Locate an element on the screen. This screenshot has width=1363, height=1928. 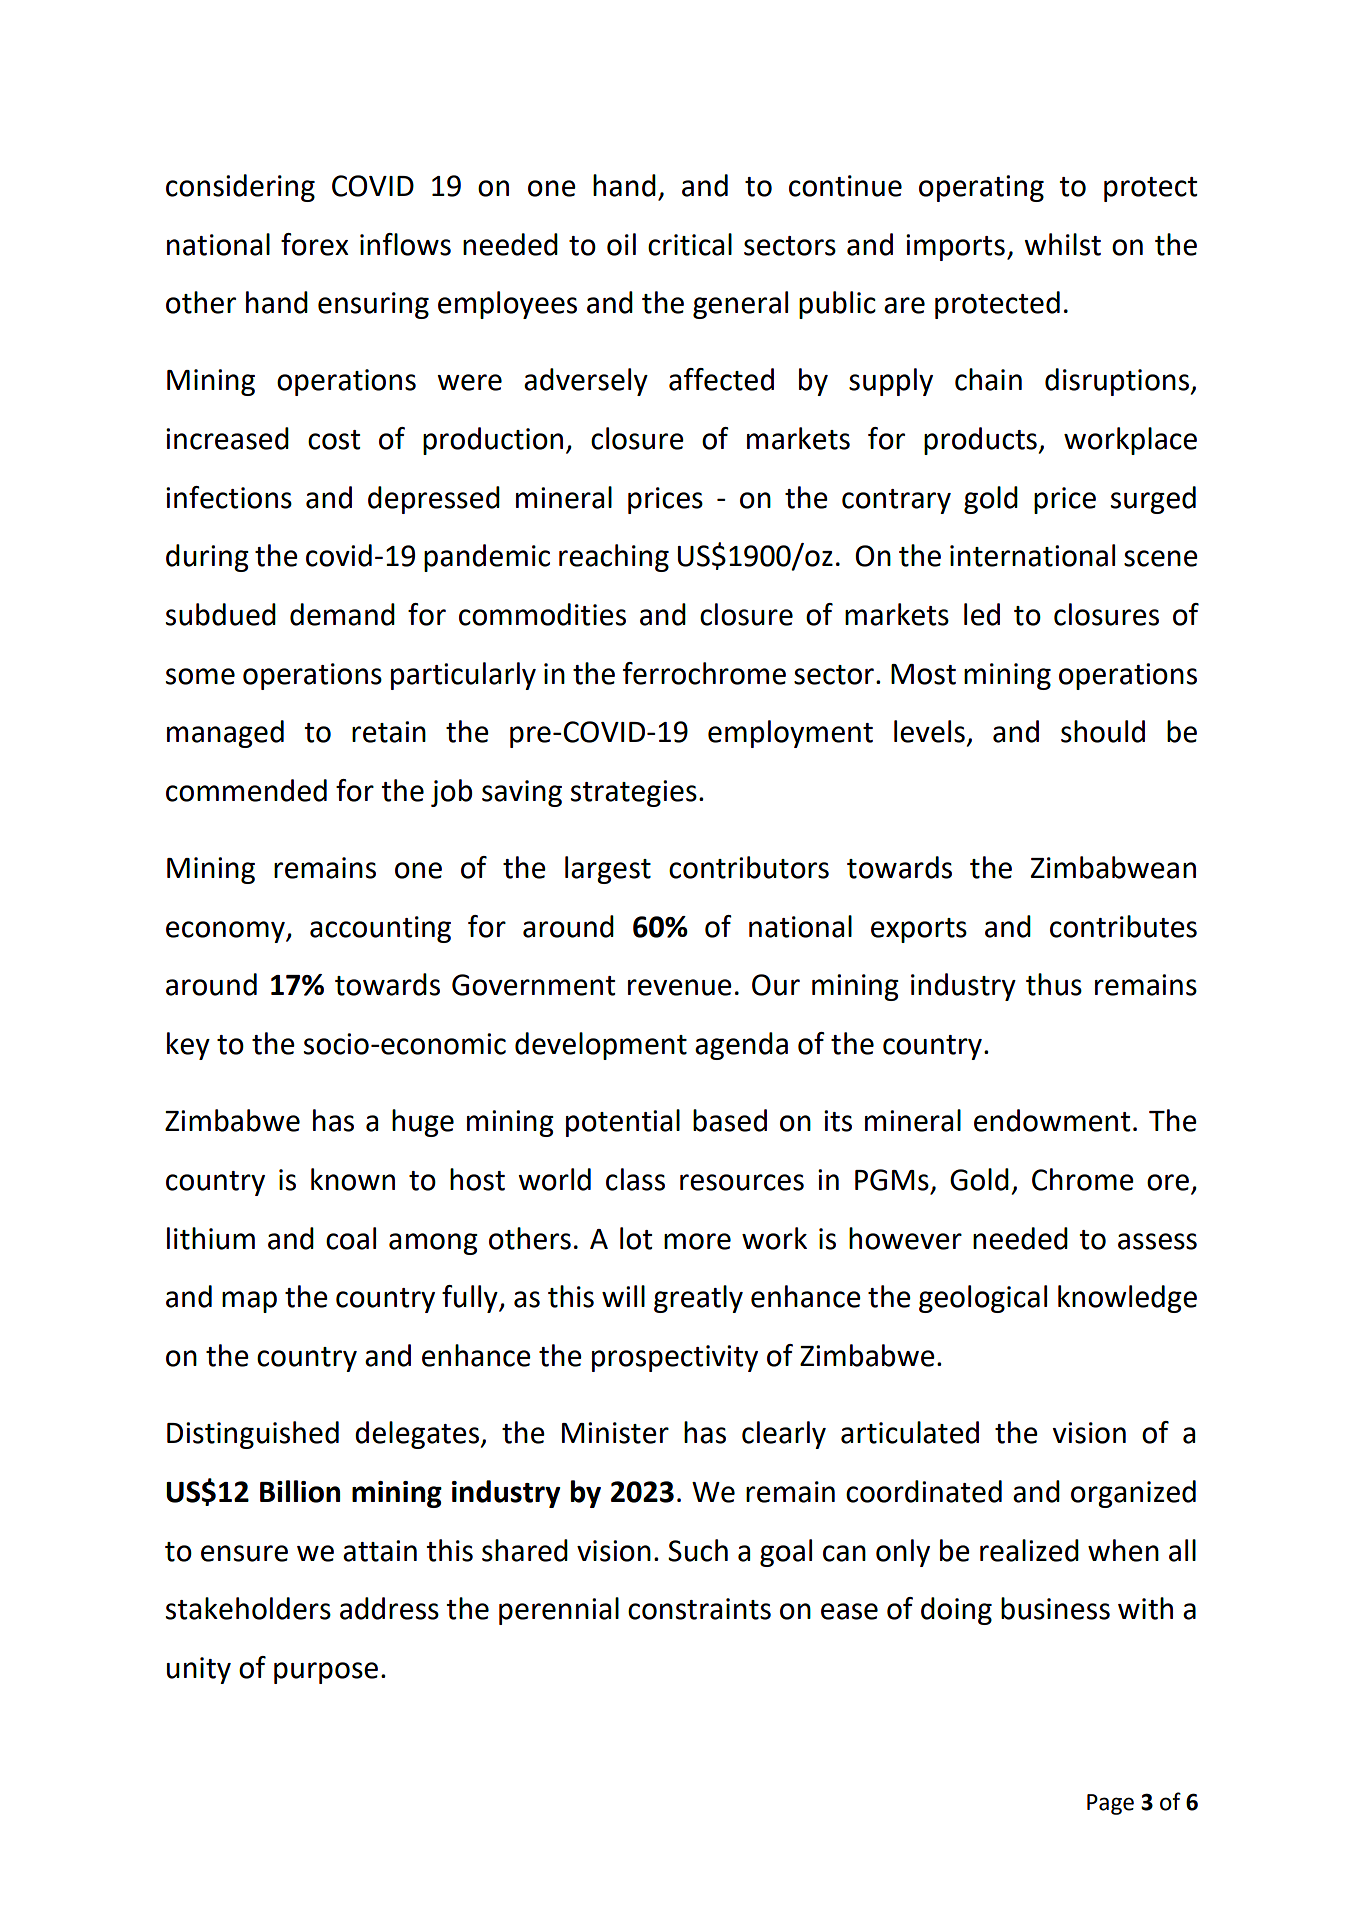
scene is located at coordinates (1161, 558).
